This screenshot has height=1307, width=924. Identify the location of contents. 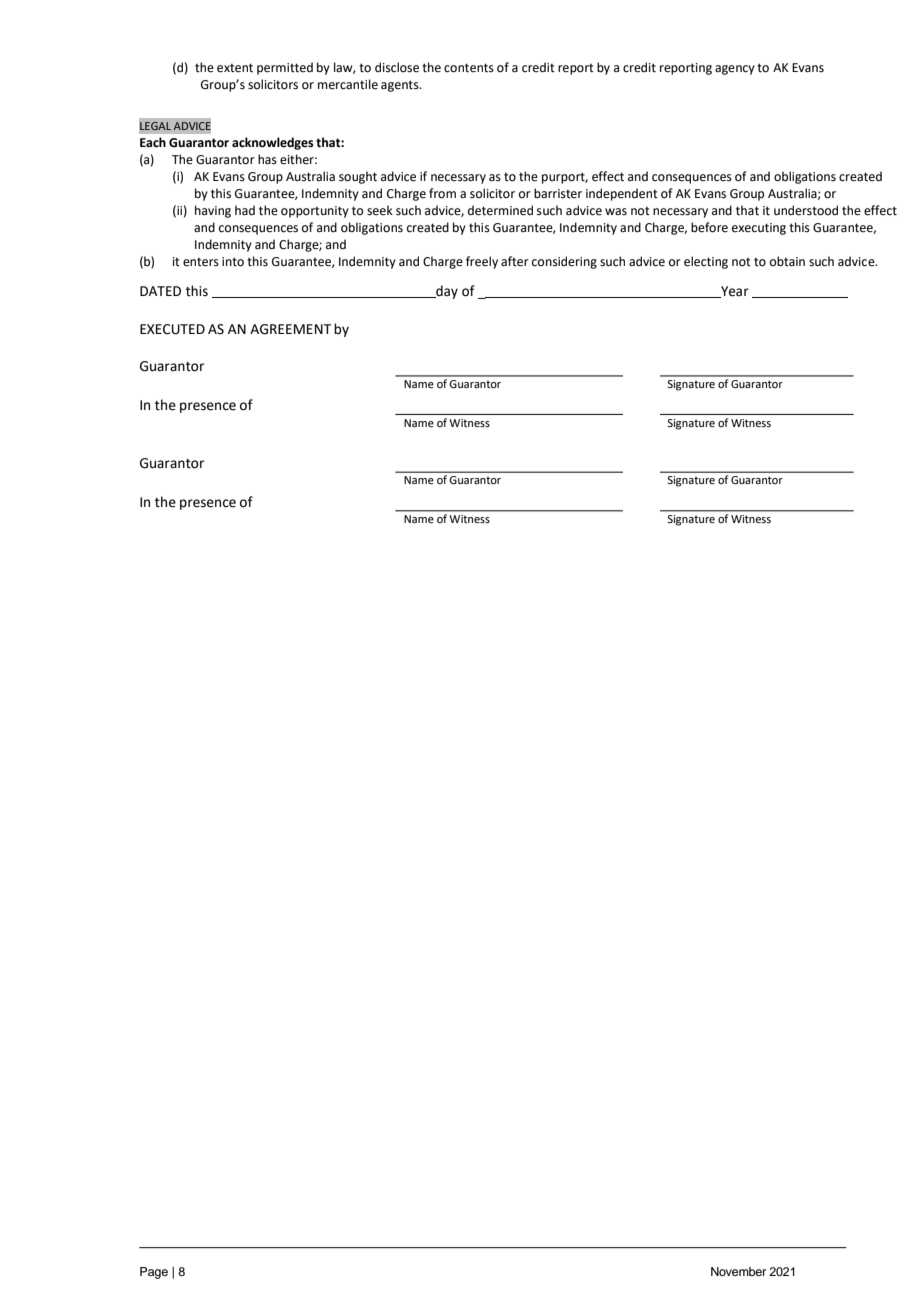
(469, 68).
